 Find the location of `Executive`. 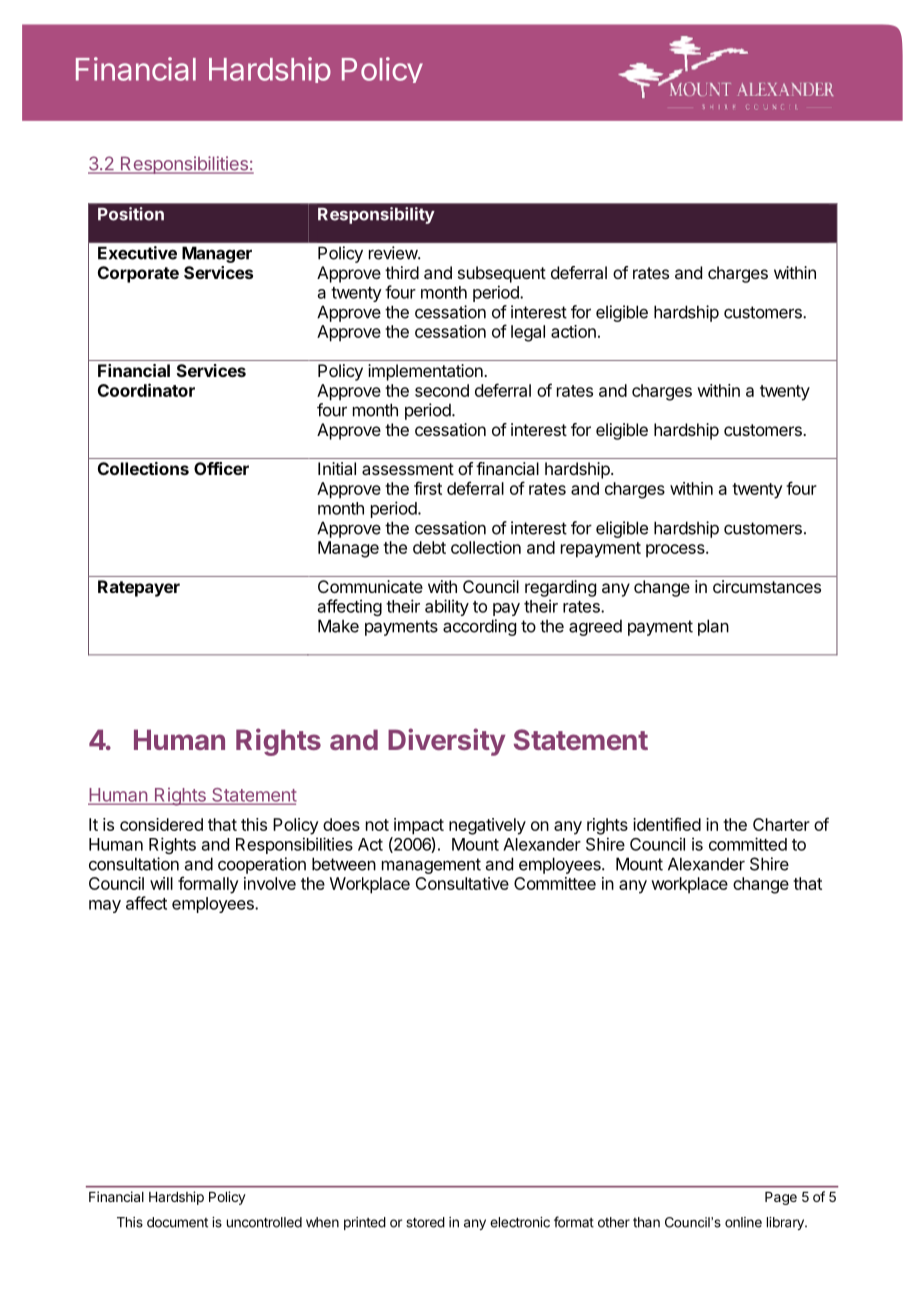

Executive is located at coordinates (137, 253).
